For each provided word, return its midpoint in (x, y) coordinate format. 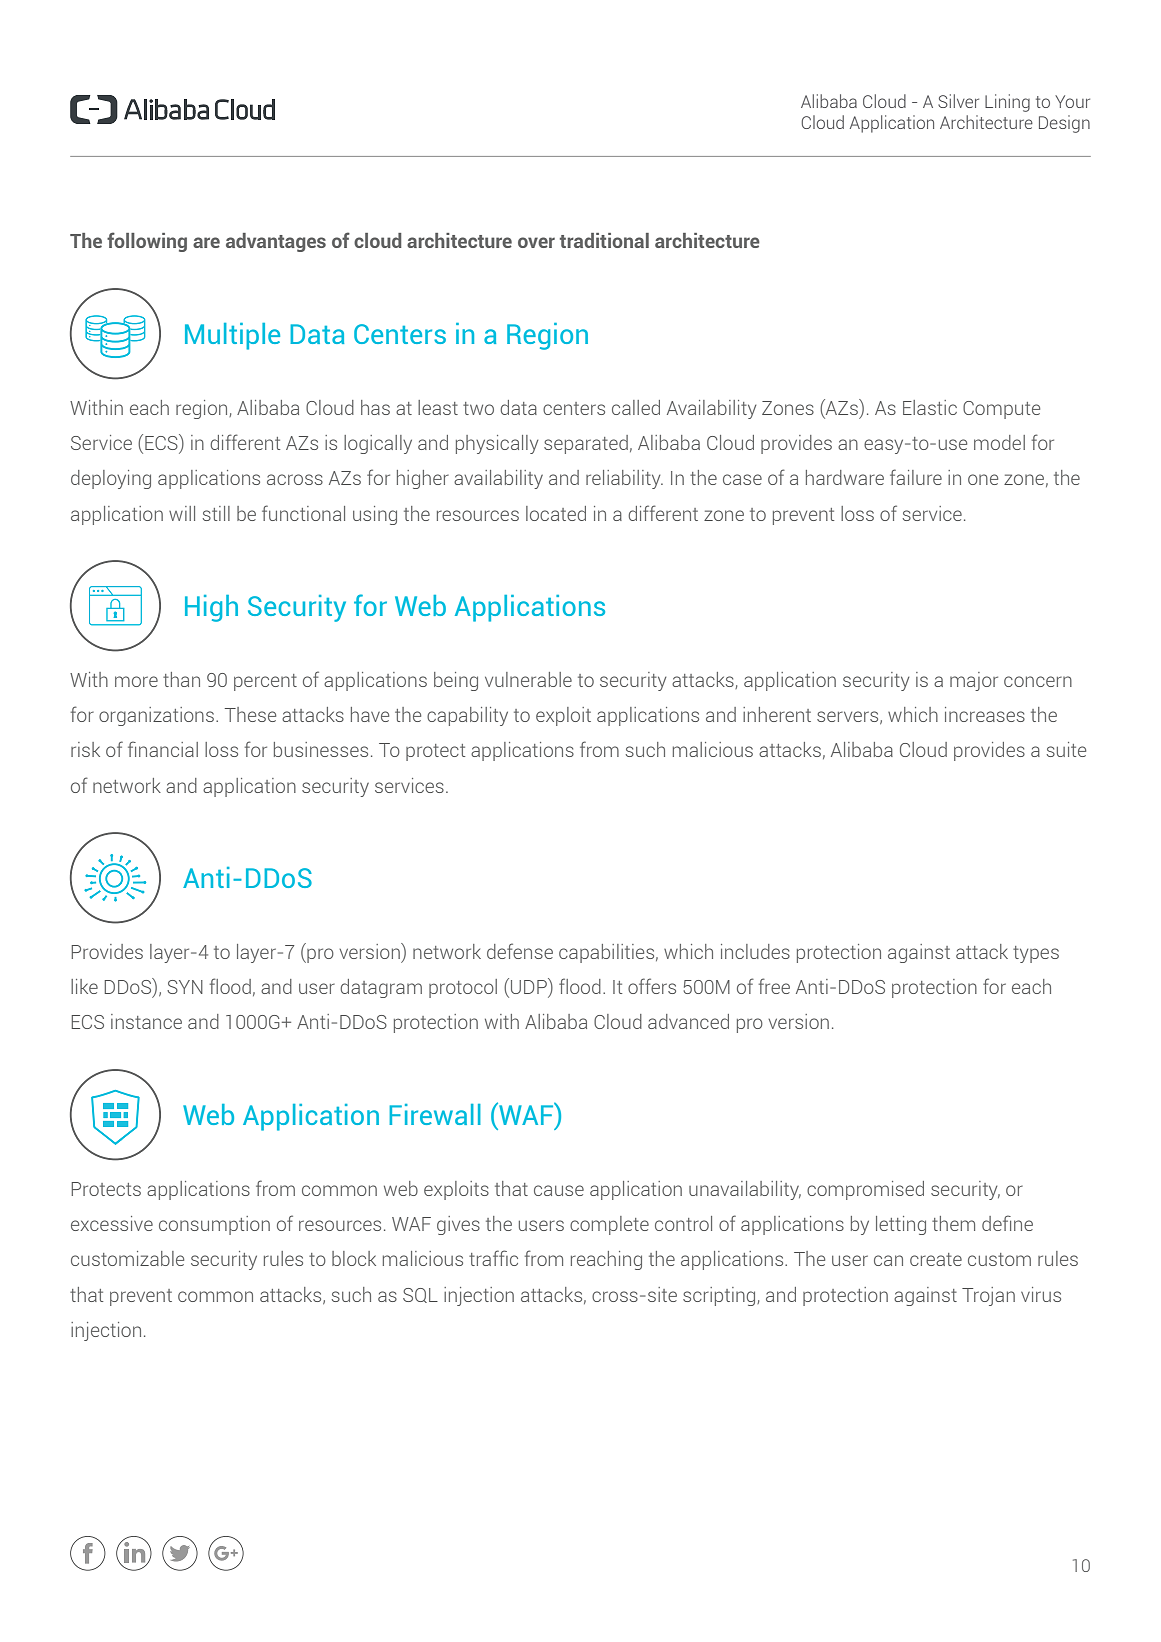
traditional (604, 240)
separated (586, 444)
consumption (214, 1225)
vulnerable (528, 679)
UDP (530, 987)
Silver (958, 101)
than (181, 679)
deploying (111, 479)
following (147, 242)
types (1036, 954)
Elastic (930, 407)
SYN (185, 987)
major (974, 681)
